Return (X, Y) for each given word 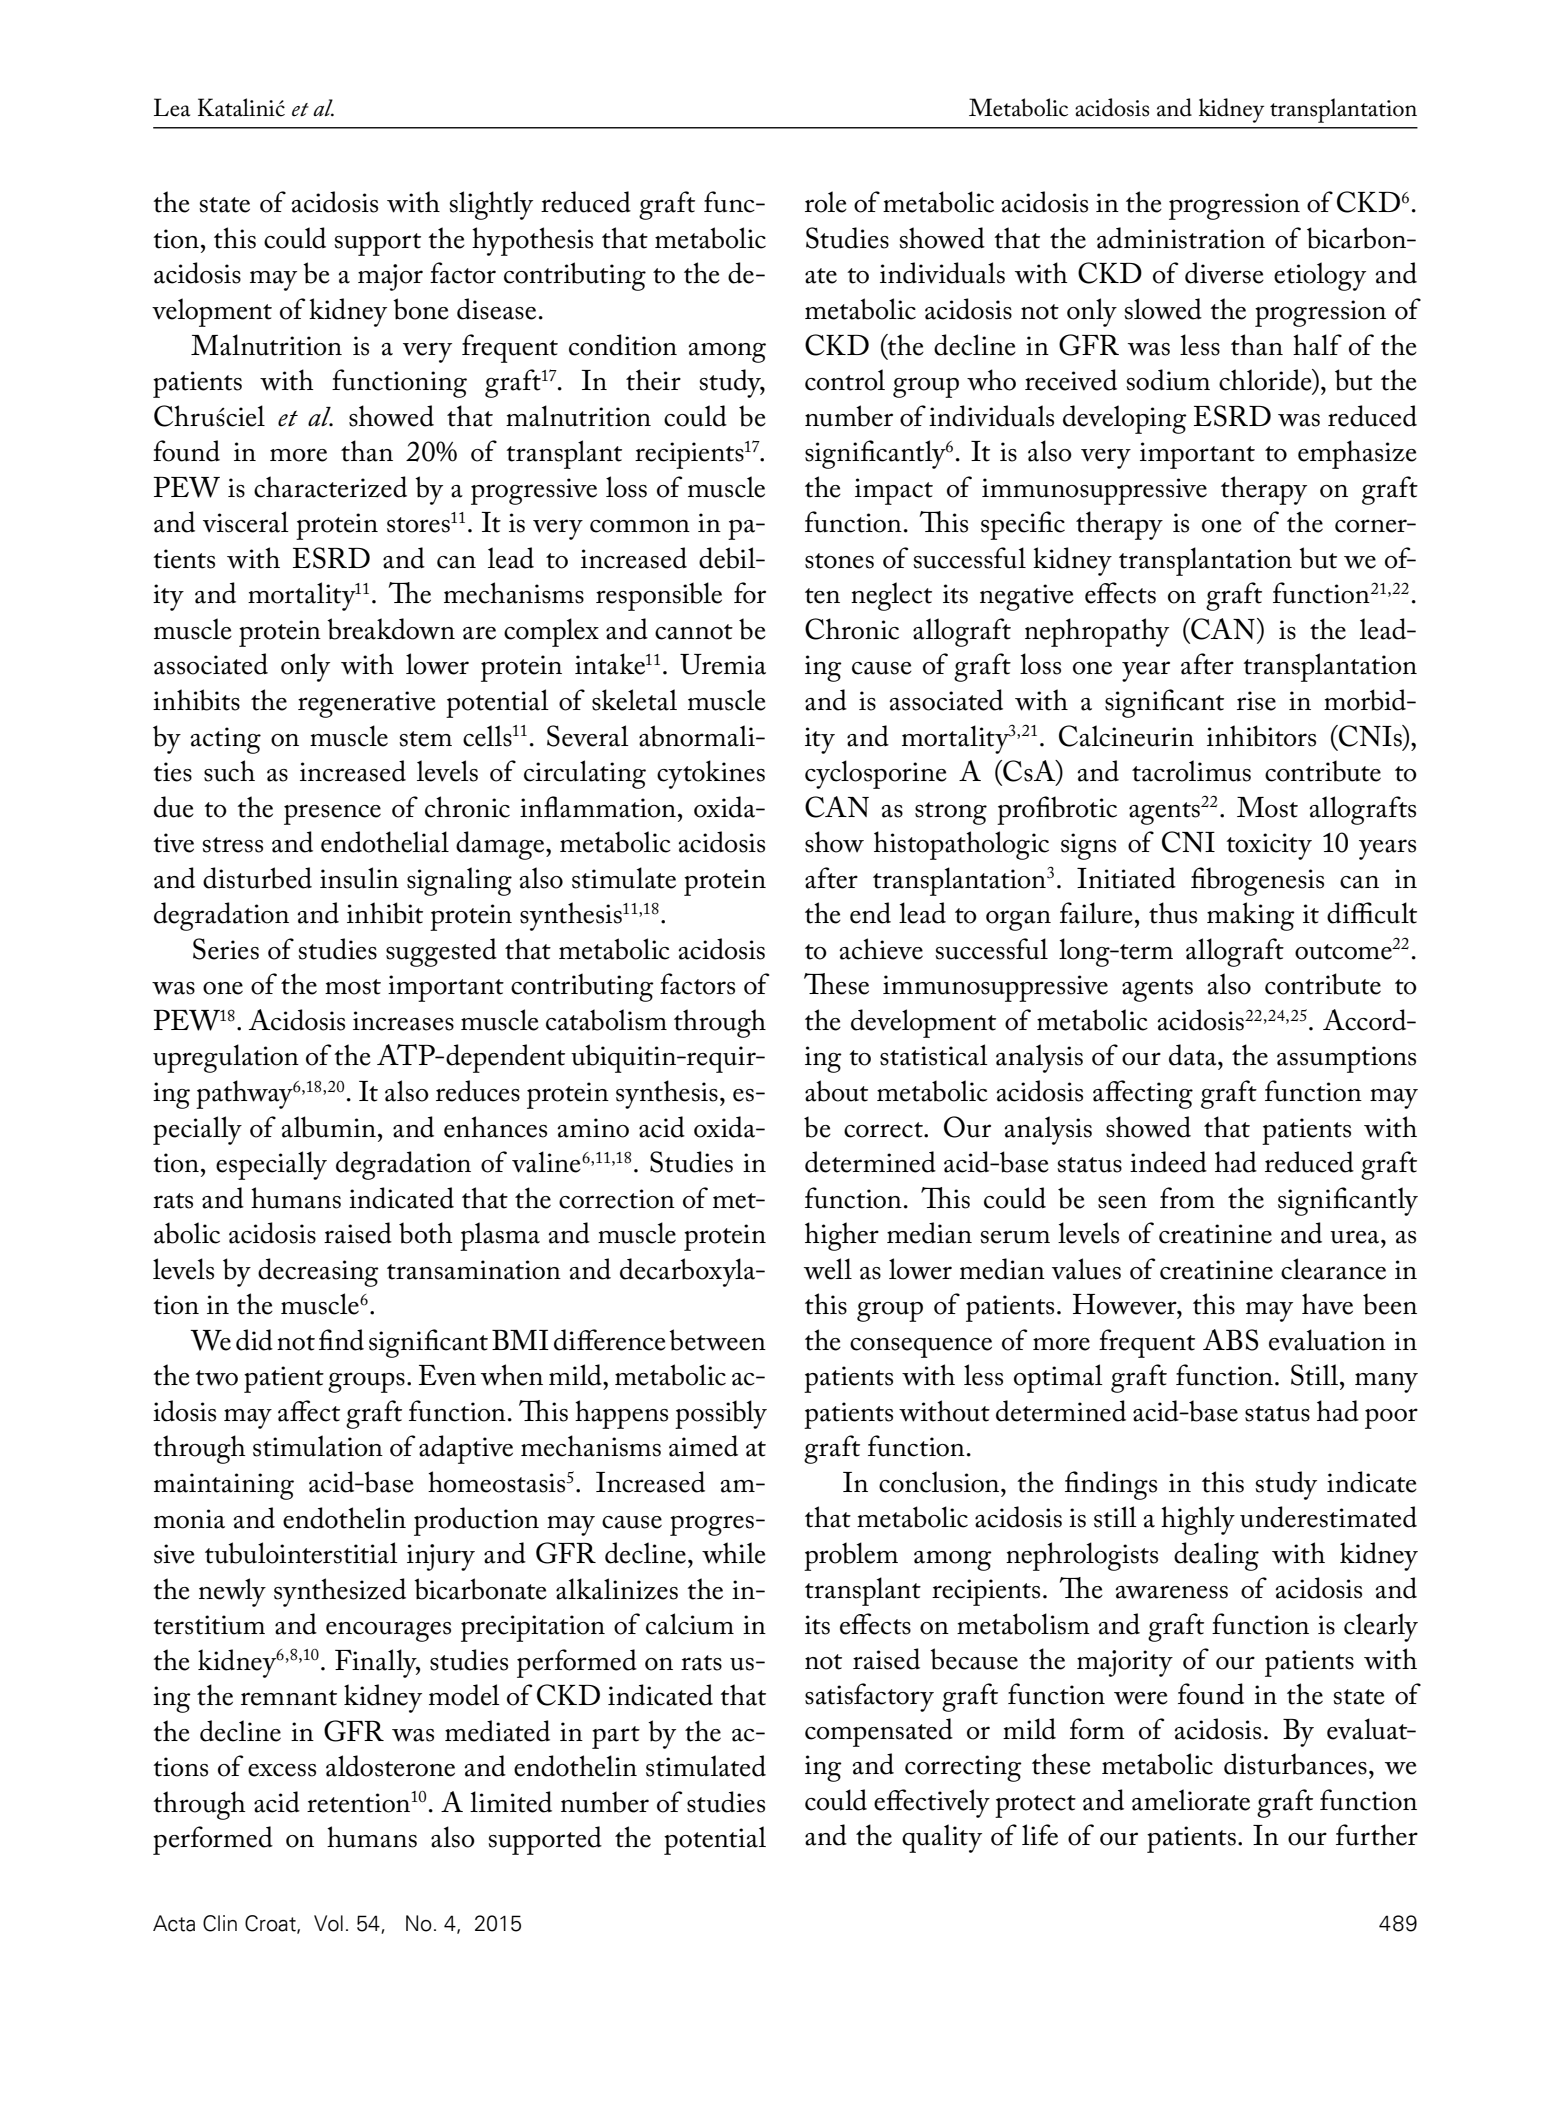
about (836, 1091)
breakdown (391, 629)
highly (1198, 1520)
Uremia (723, 664)
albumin (328, 1127)
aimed (703, 1446)
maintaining (224, 1486)
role (826, 202)
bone (421, 309)
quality (942, 1838)
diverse (1224, 273)
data (1194, 1055)
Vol (328, 1923)
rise (1256, 701)
